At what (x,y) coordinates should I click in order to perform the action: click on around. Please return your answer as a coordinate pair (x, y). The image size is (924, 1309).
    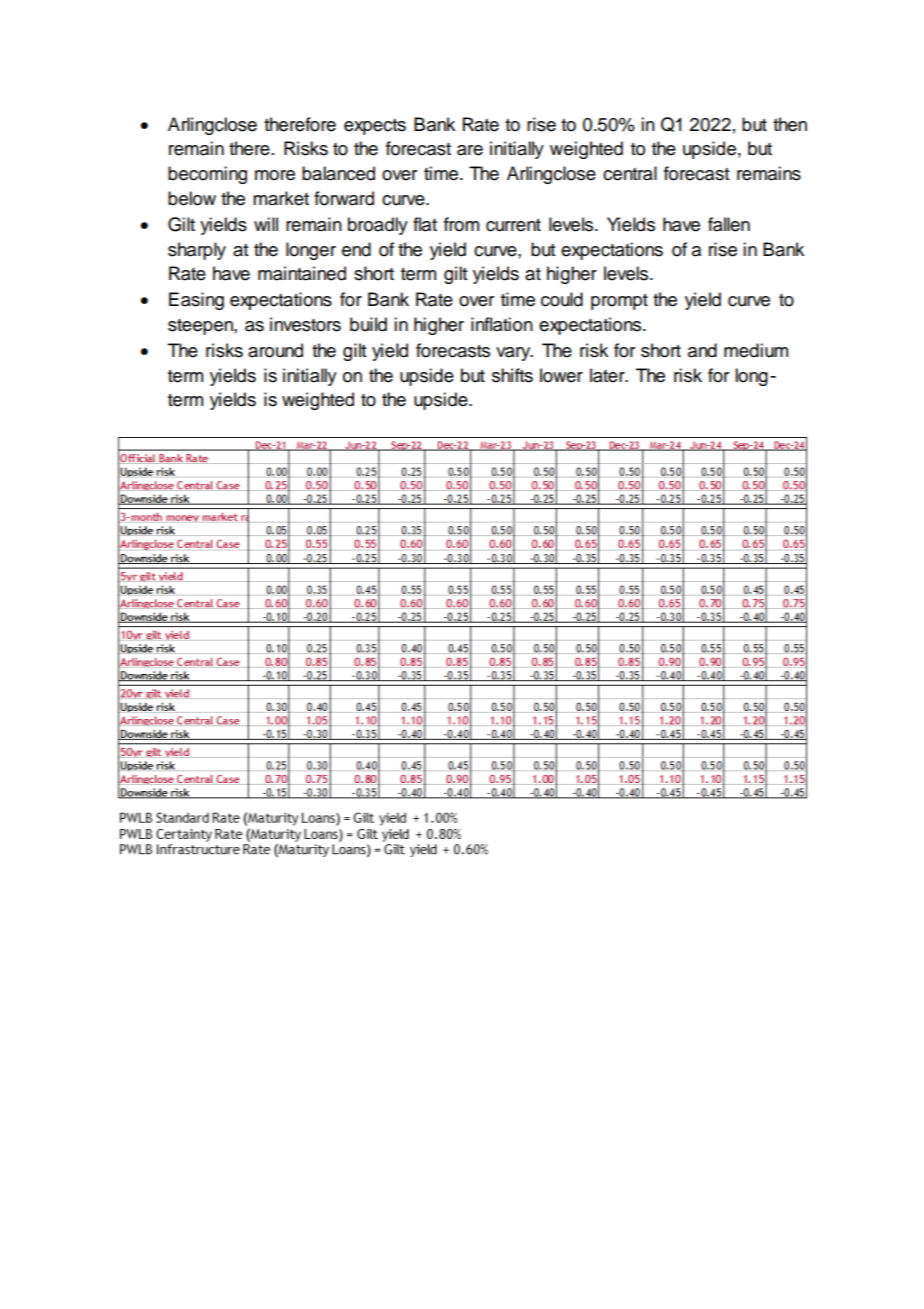
    Looking at the image, I should click on (275, 350).
